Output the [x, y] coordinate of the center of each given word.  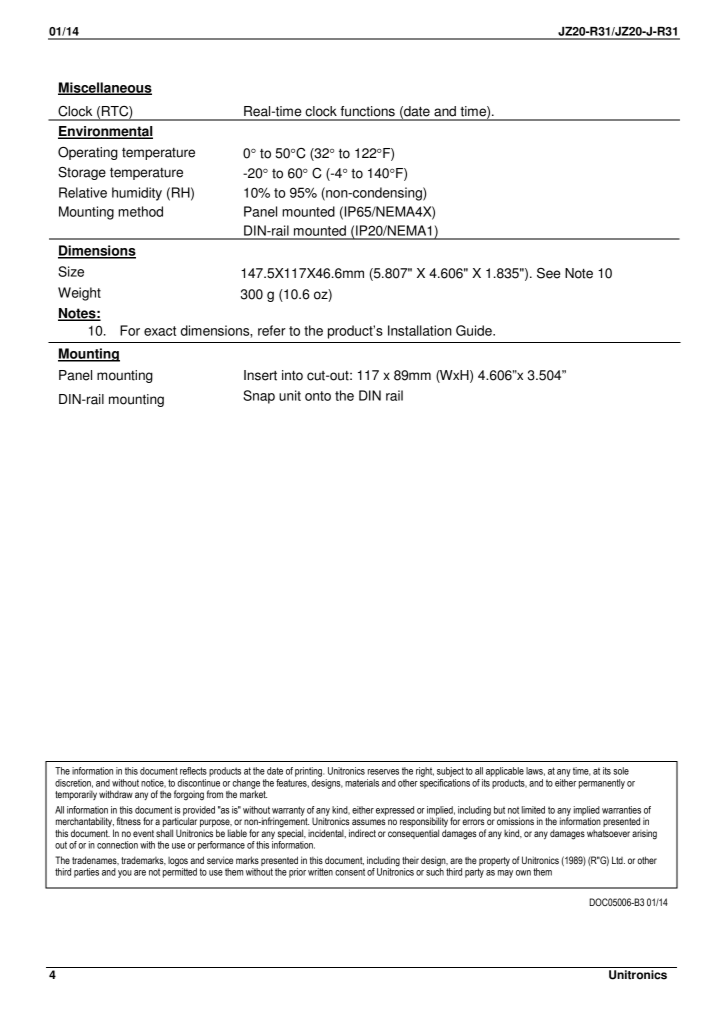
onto [318, 396]
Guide [475, 330]
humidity [137, 194]
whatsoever [608, 833]
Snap [259, 397]
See [548, 273]
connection [117, 845]
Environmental [105, 132]
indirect [362, 833]
